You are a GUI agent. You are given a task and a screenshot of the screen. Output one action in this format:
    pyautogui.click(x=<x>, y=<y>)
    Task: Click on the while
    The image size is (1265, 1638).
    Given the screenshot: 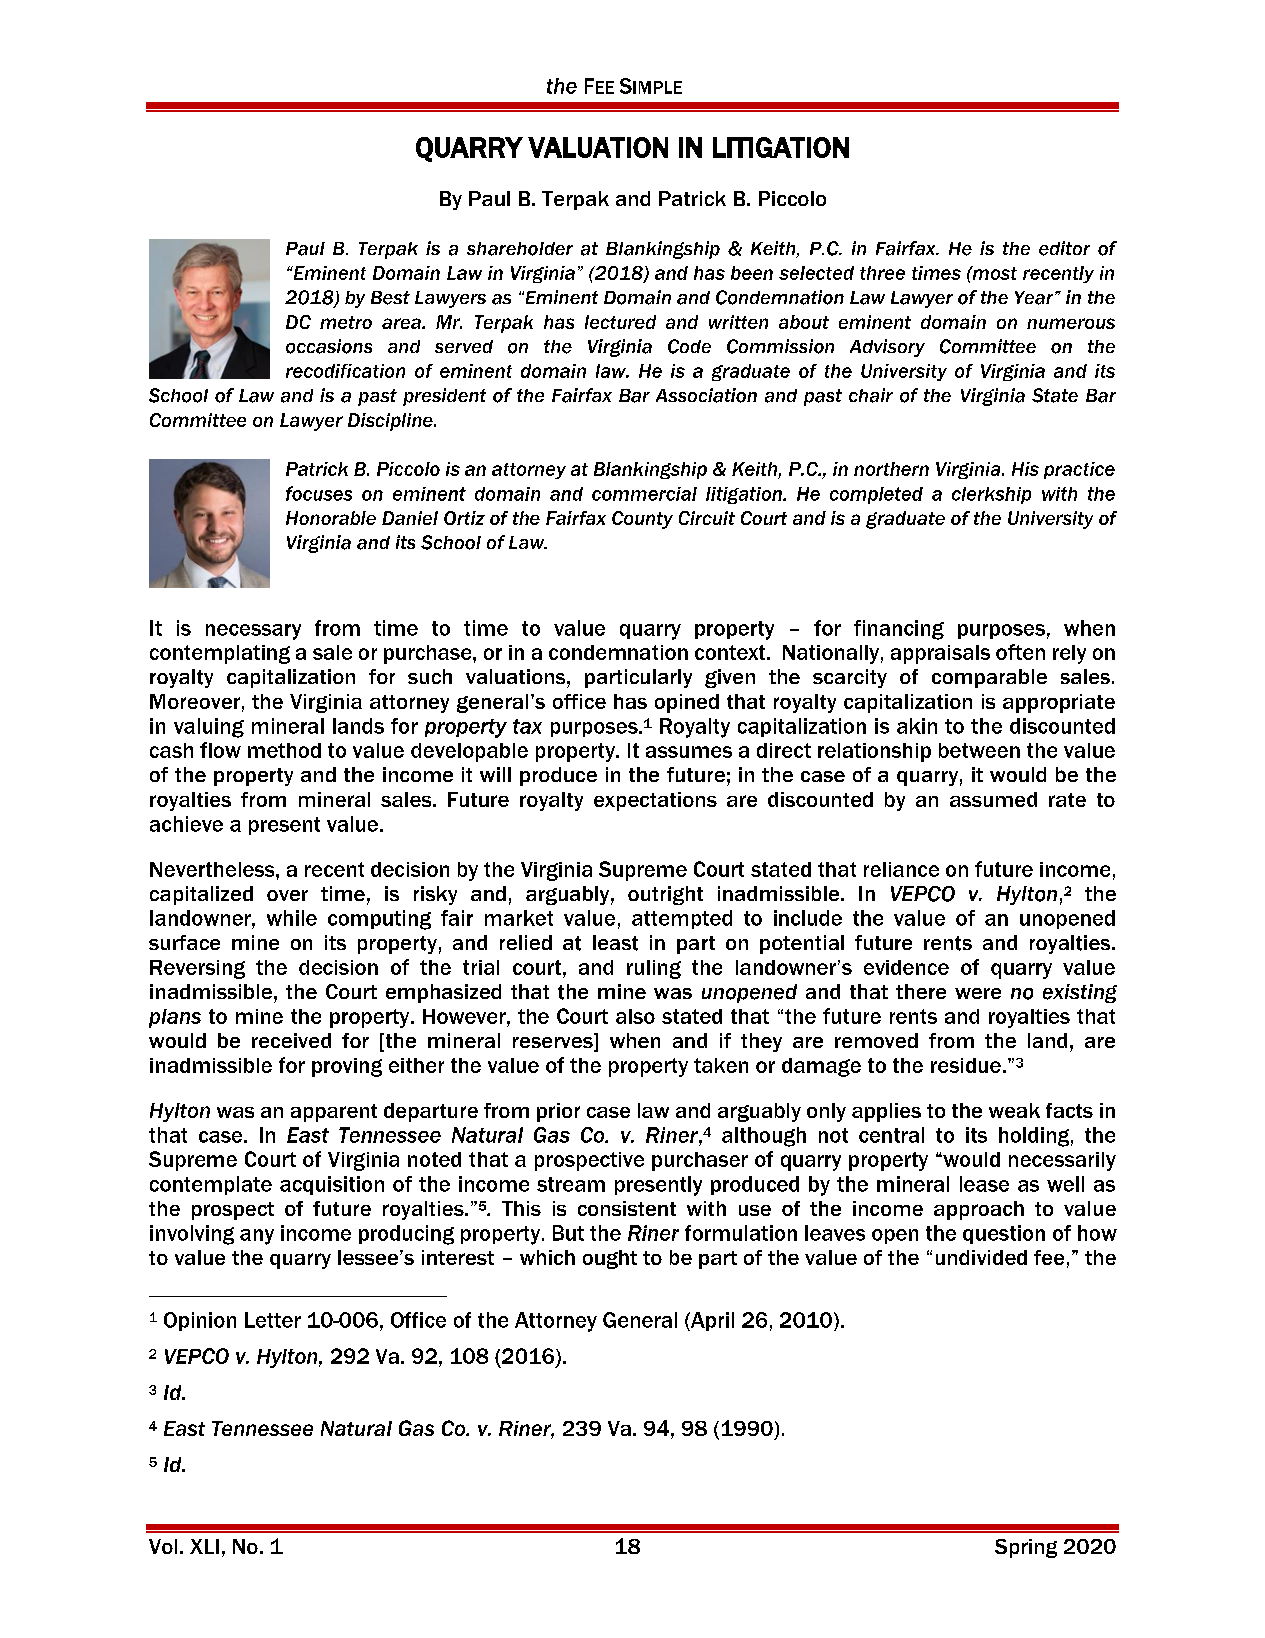 What is the action you would take?
    pyautogui.click(x=292, y=918)
